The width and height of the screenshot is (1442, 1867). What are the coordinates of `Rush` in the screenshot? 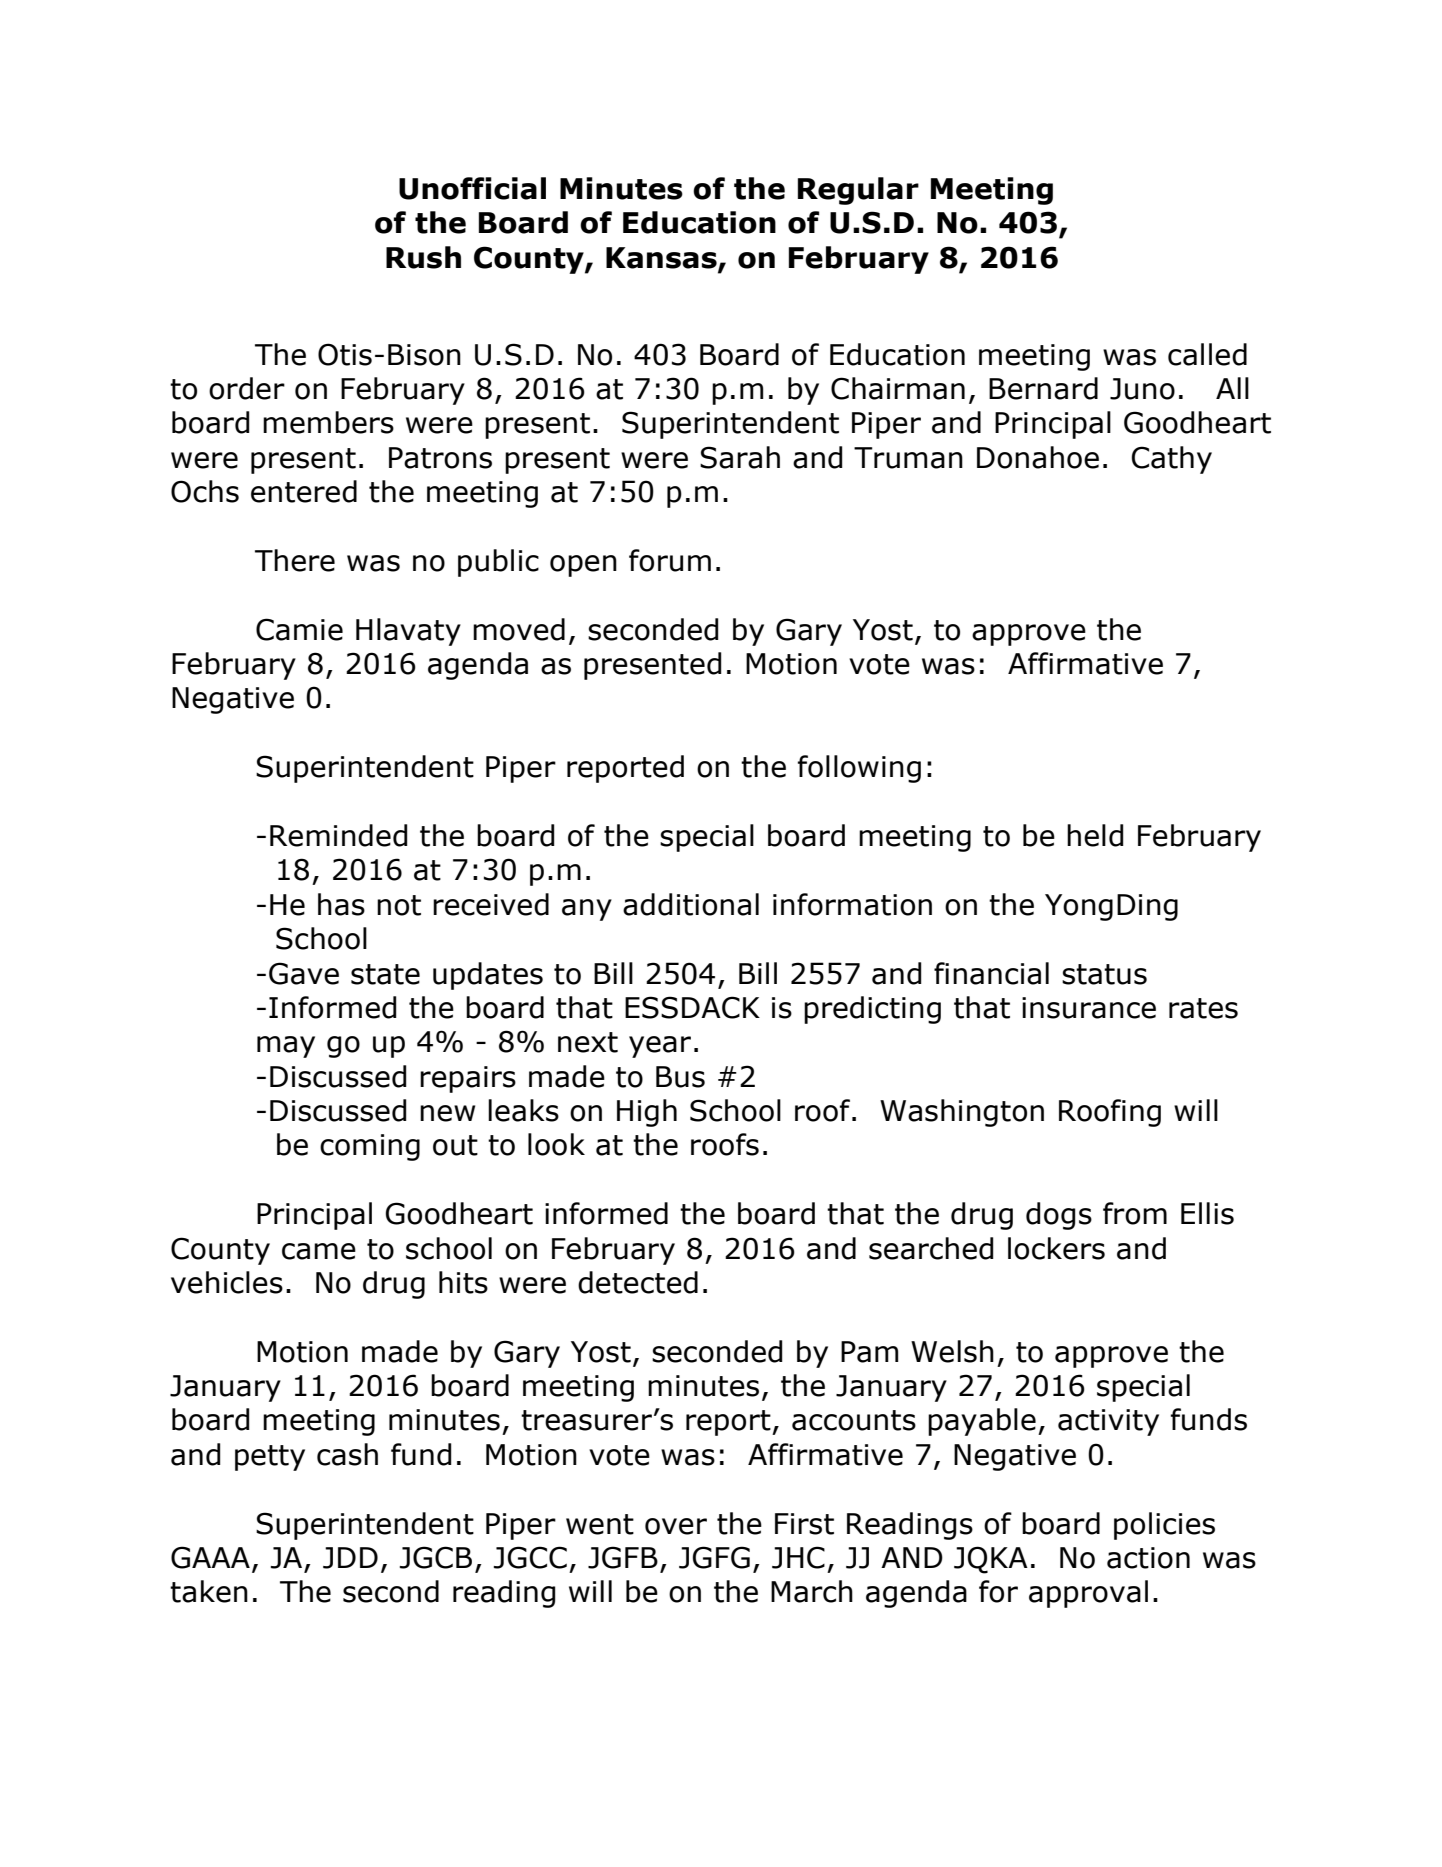 It's located at (423, 257).
